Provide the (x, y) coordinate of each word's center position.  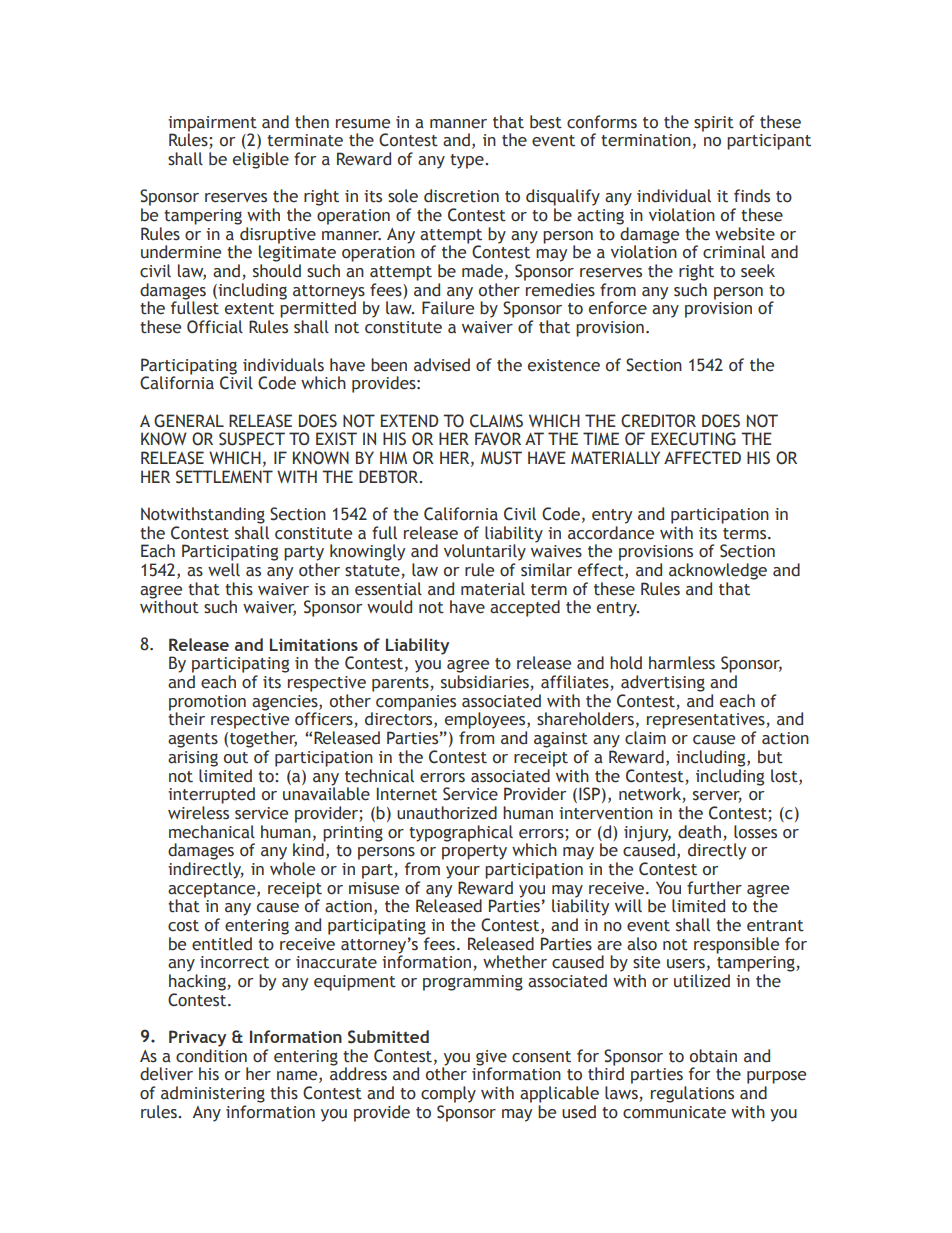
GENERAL (189, 421)
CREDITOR (658, 421)
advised (442, 365)
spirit (714, 124)
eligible (261, 160)
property (474, 852)
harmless (682, 663)
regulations (692, 1094)
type (468, 161)
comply (448, 1094)
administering (213, 1094)
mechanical (212, 832)
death (699, 832)
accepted (525, 608)
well (224, 570)
